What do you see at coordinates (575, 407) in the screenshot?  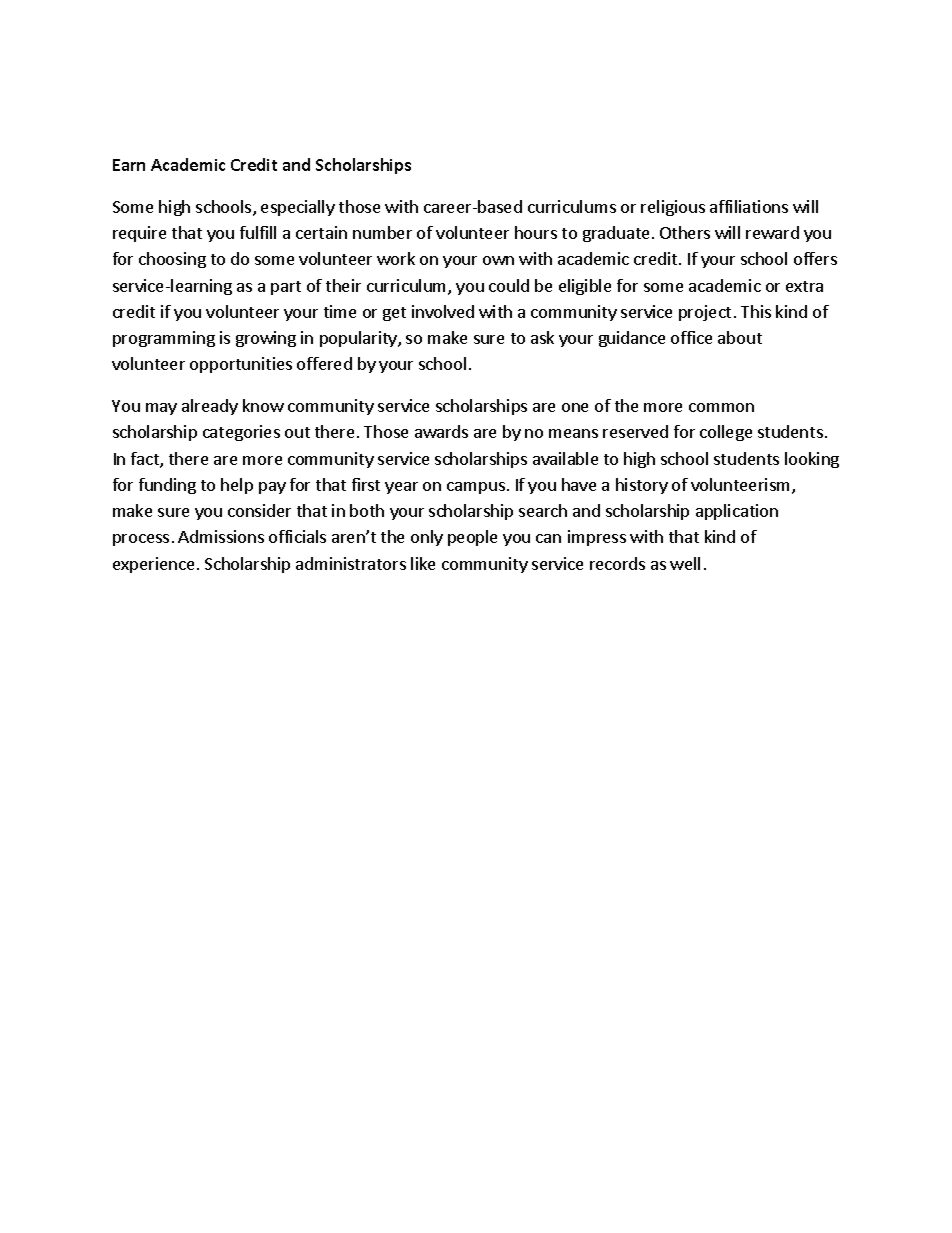 I see `one` at bounding box center [575, 407].
